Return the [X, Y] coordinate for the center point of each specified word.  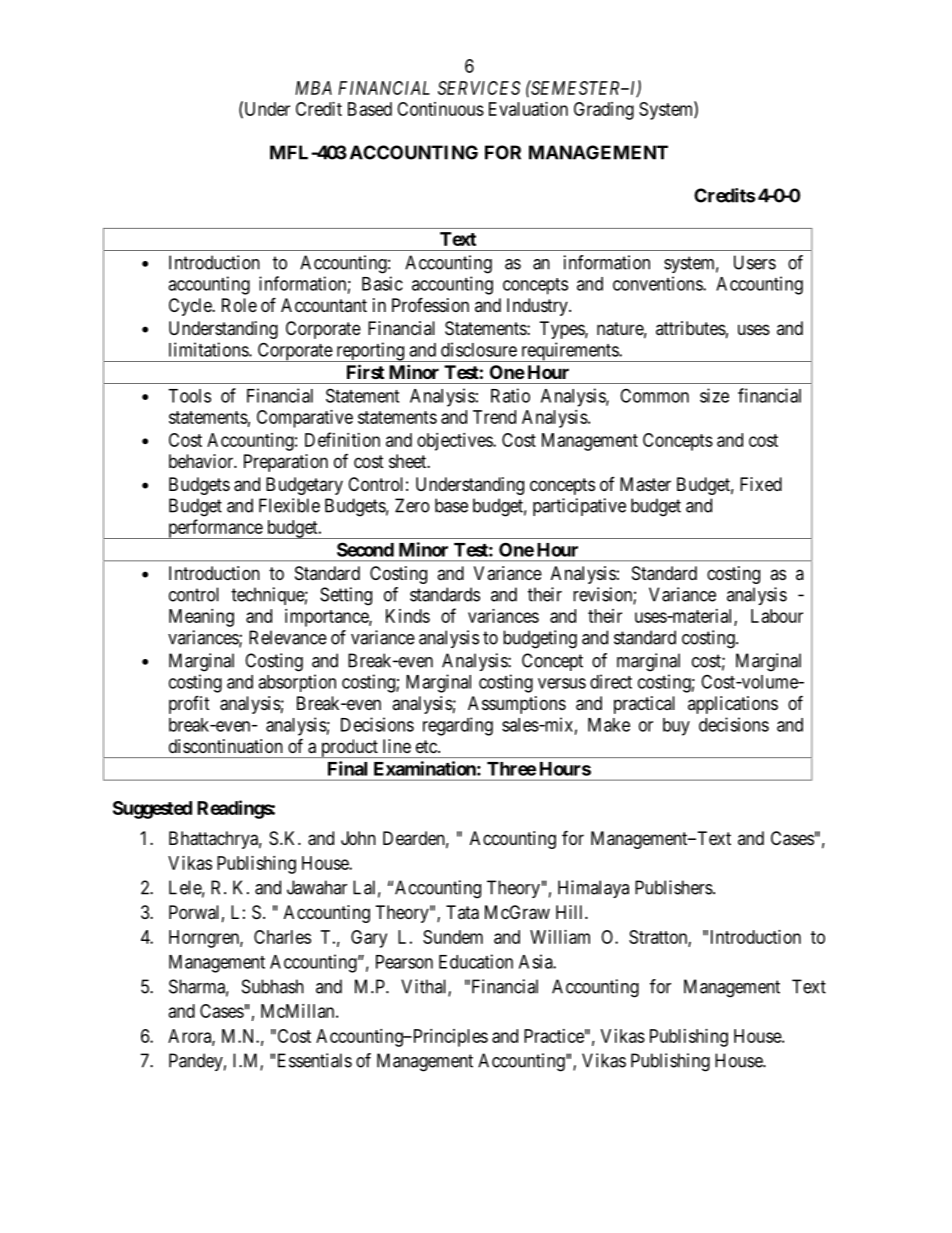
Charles [282, 937]
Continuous [440, 109]
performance [215, 529]
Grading [604, 111]
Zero [412, 505]
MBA [313, 88]
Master [645, 484]
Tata [462, 912]
